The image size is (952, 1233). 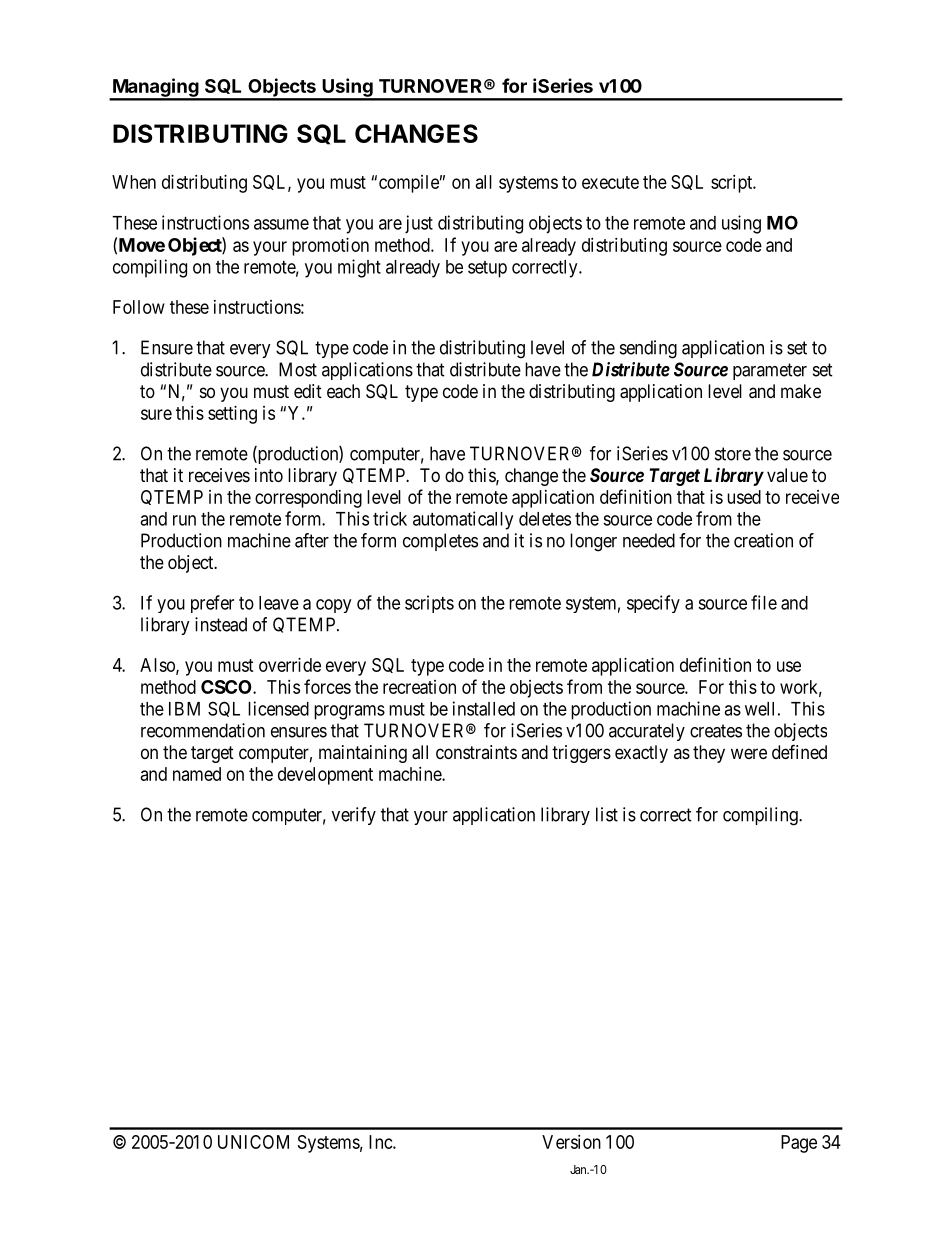 What do you see at coordinates (281, 224) in the screenshot?
I see `assume` at bounding box center [281, 224].
